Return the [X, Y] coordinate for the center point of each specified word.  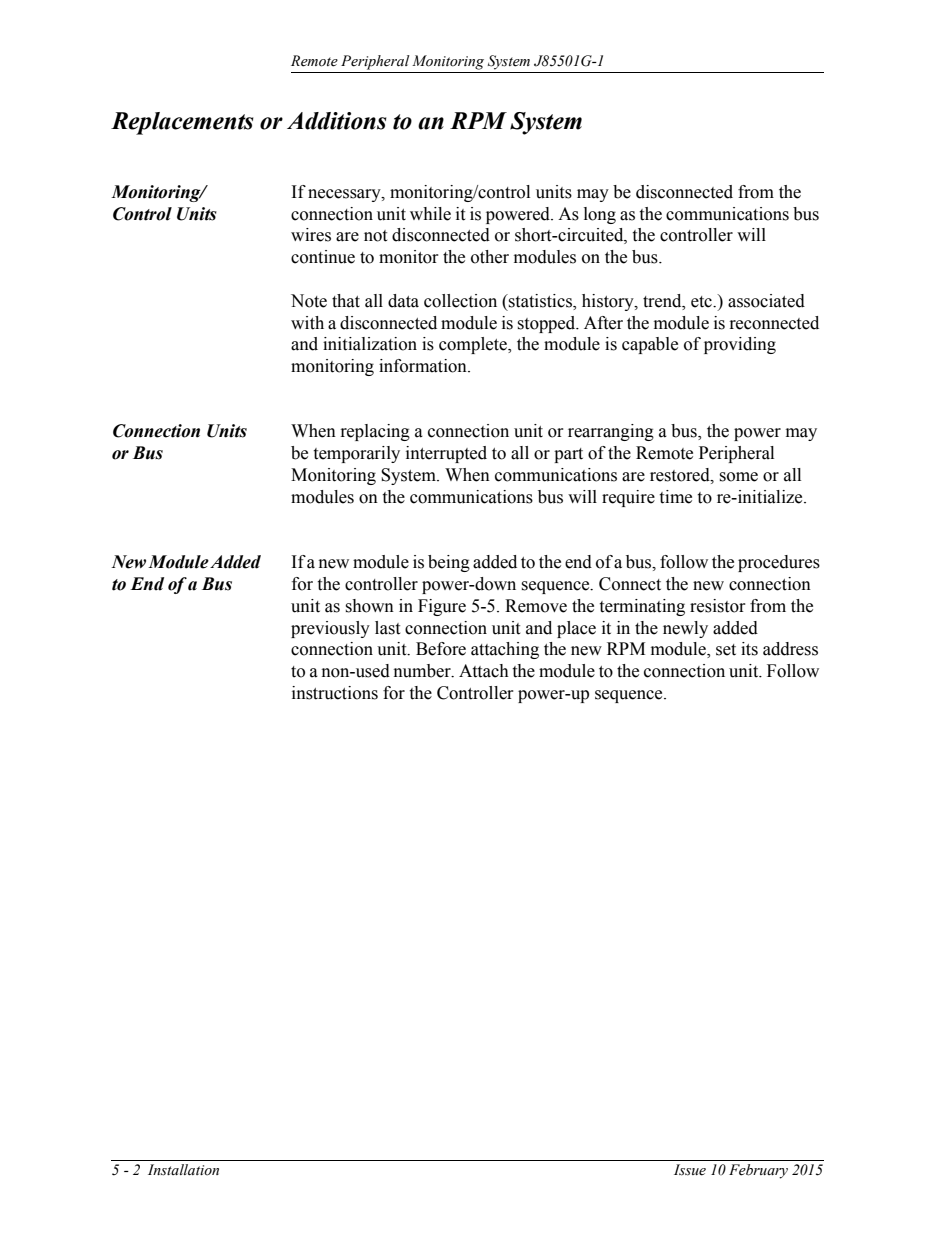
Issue [690, 1170]
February [758, 1171]
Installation [183, 1170]
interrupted [446, 454]
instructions [335, 693]
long [600, 215]
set [726, 650]
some [738, 477]
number [423, 671]
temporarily [356, 454]
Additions [337, 121]
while [430, 214]
